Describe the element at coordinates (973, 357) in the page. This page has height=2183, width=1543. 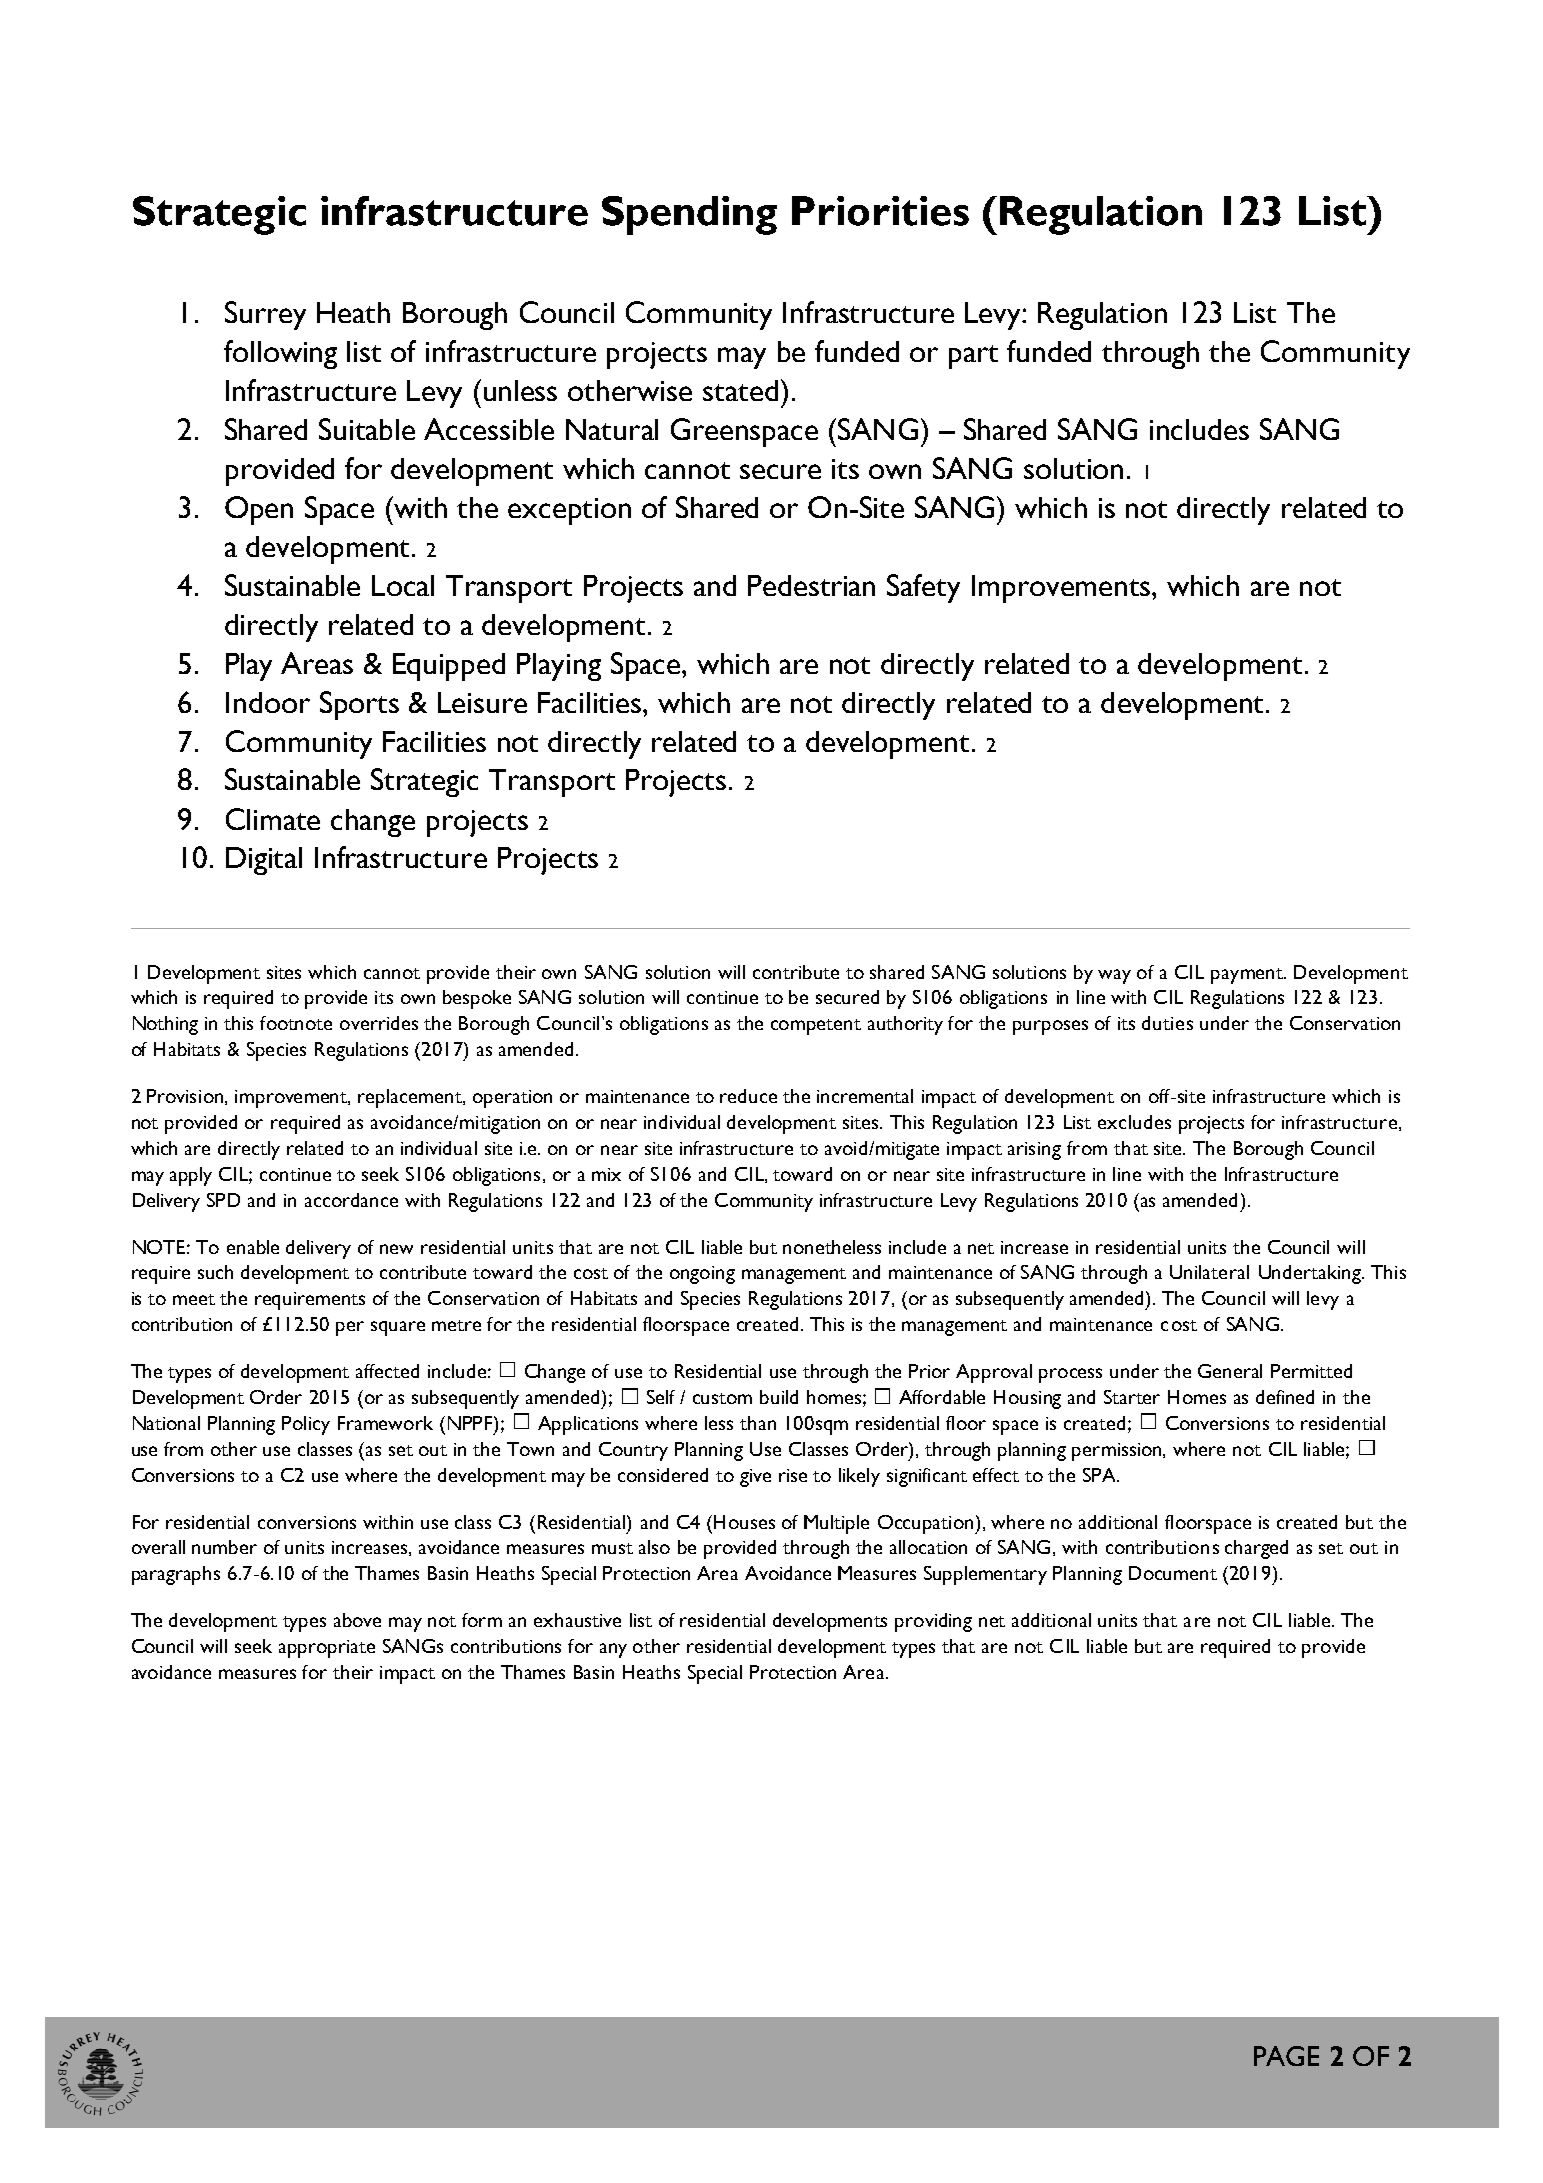
I see `part` at that location.
